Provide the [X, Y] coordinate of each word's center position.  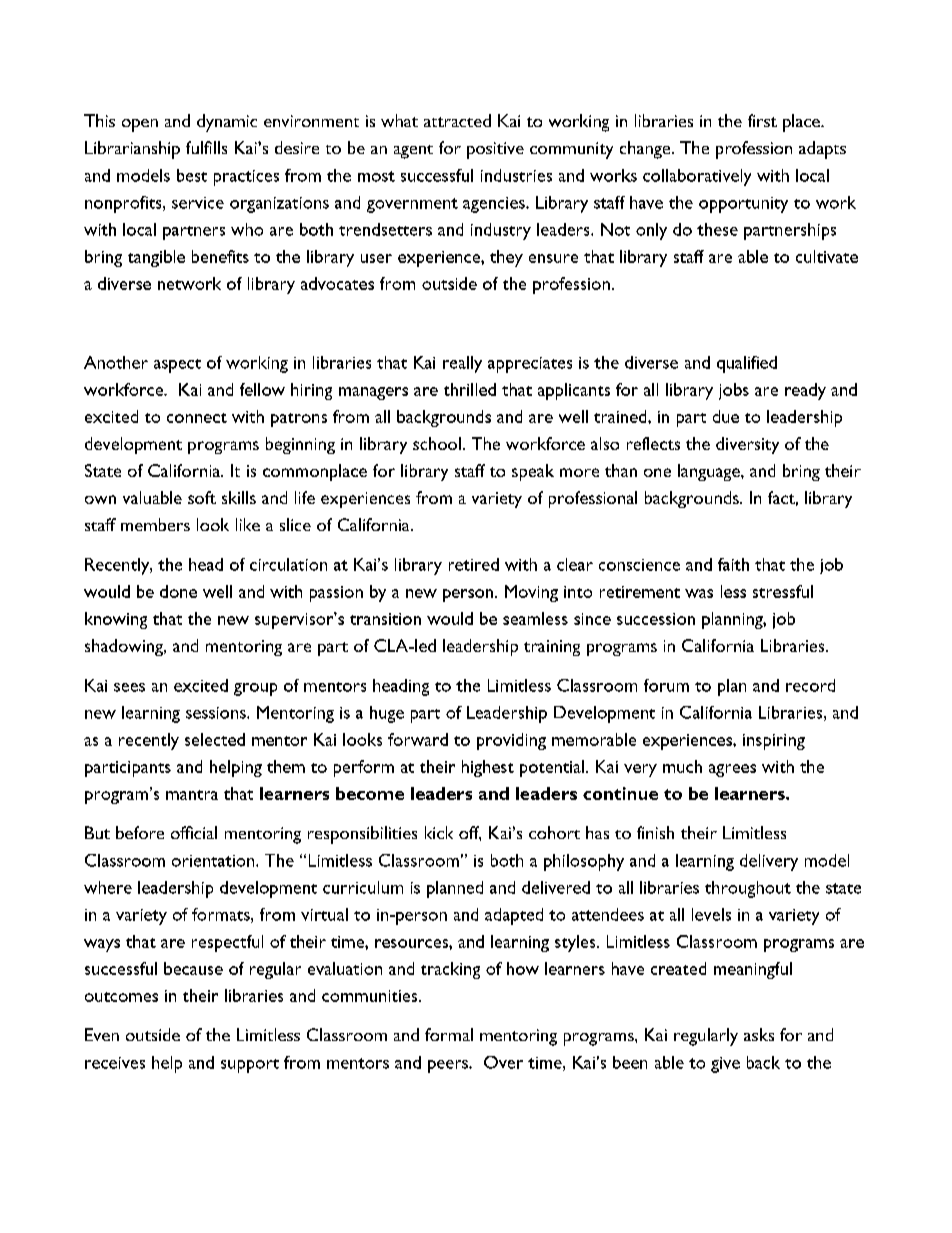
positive [495, 150]
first [762, 120]
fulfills [206, 147]
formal [449, 1034]
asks [759, 1034]
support [250, 1066]
